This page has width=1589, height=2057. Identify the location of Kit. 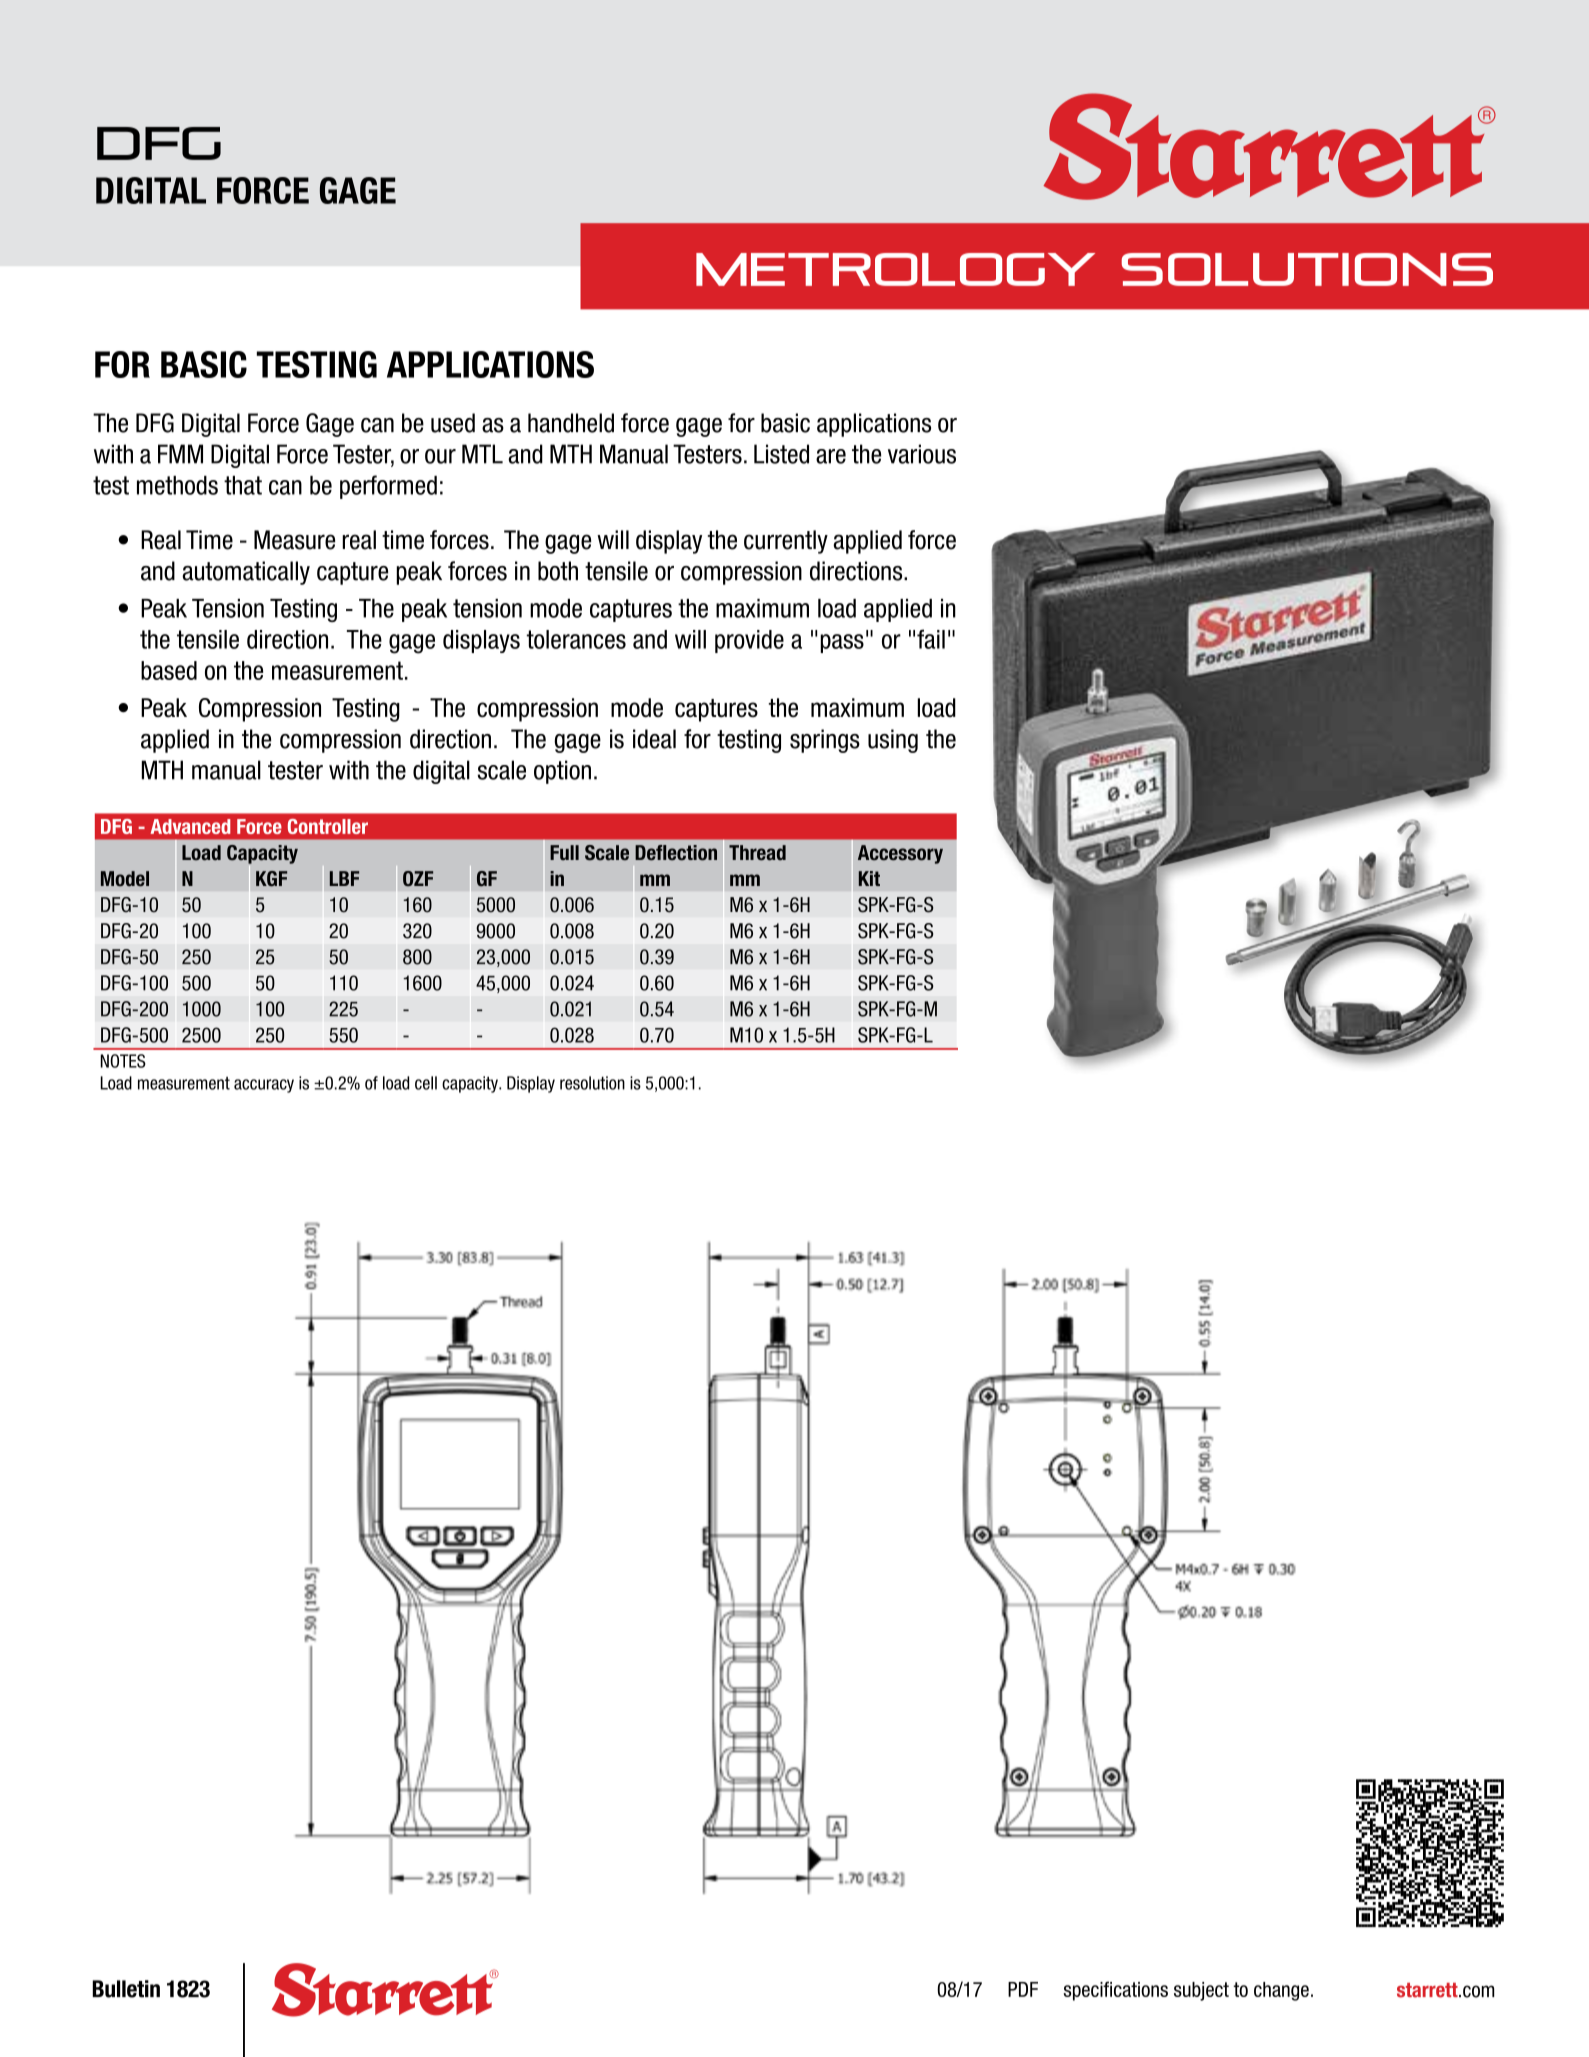
(869, 878).
